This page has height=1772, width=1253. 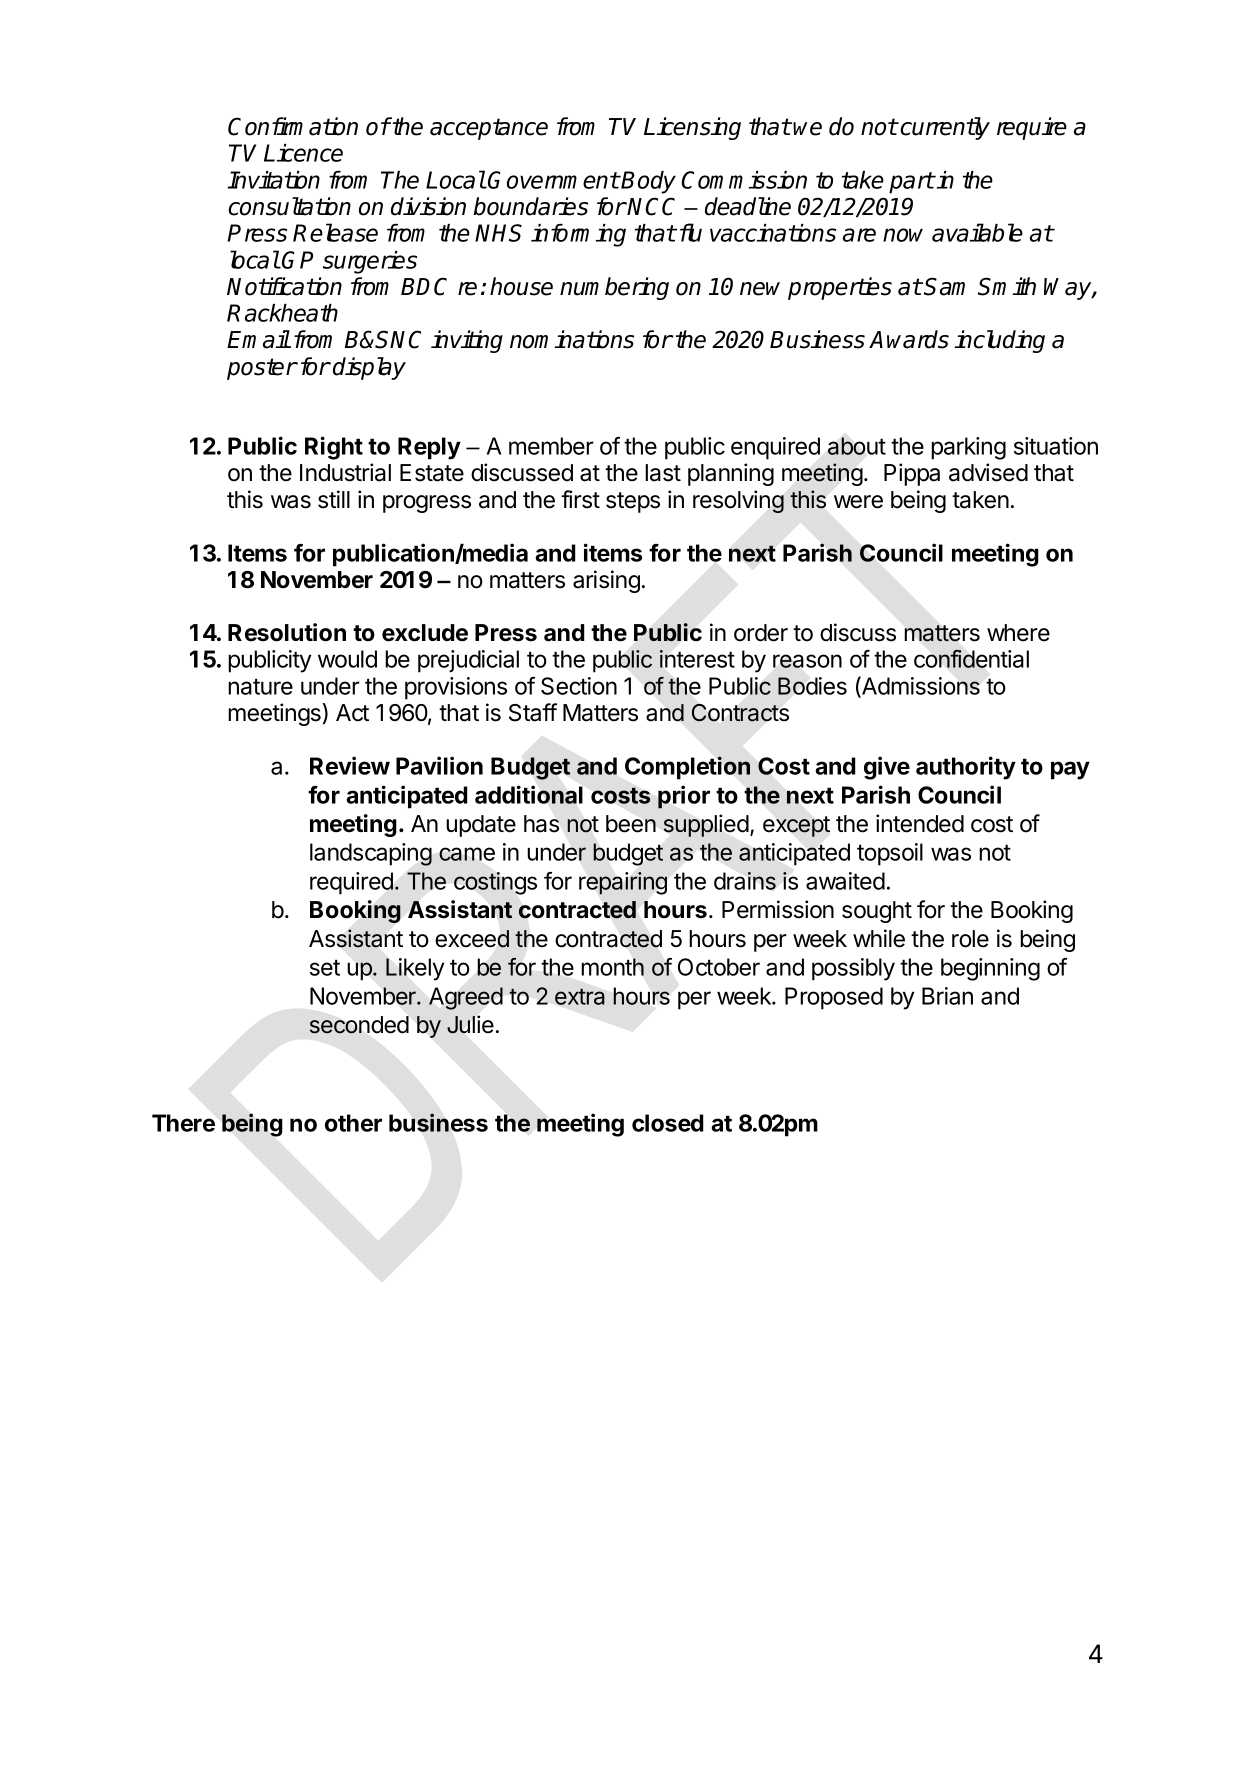 What do you see at coordinates (1018, 633) in the page?
I see `where` at bounding box center [1018, 633].
